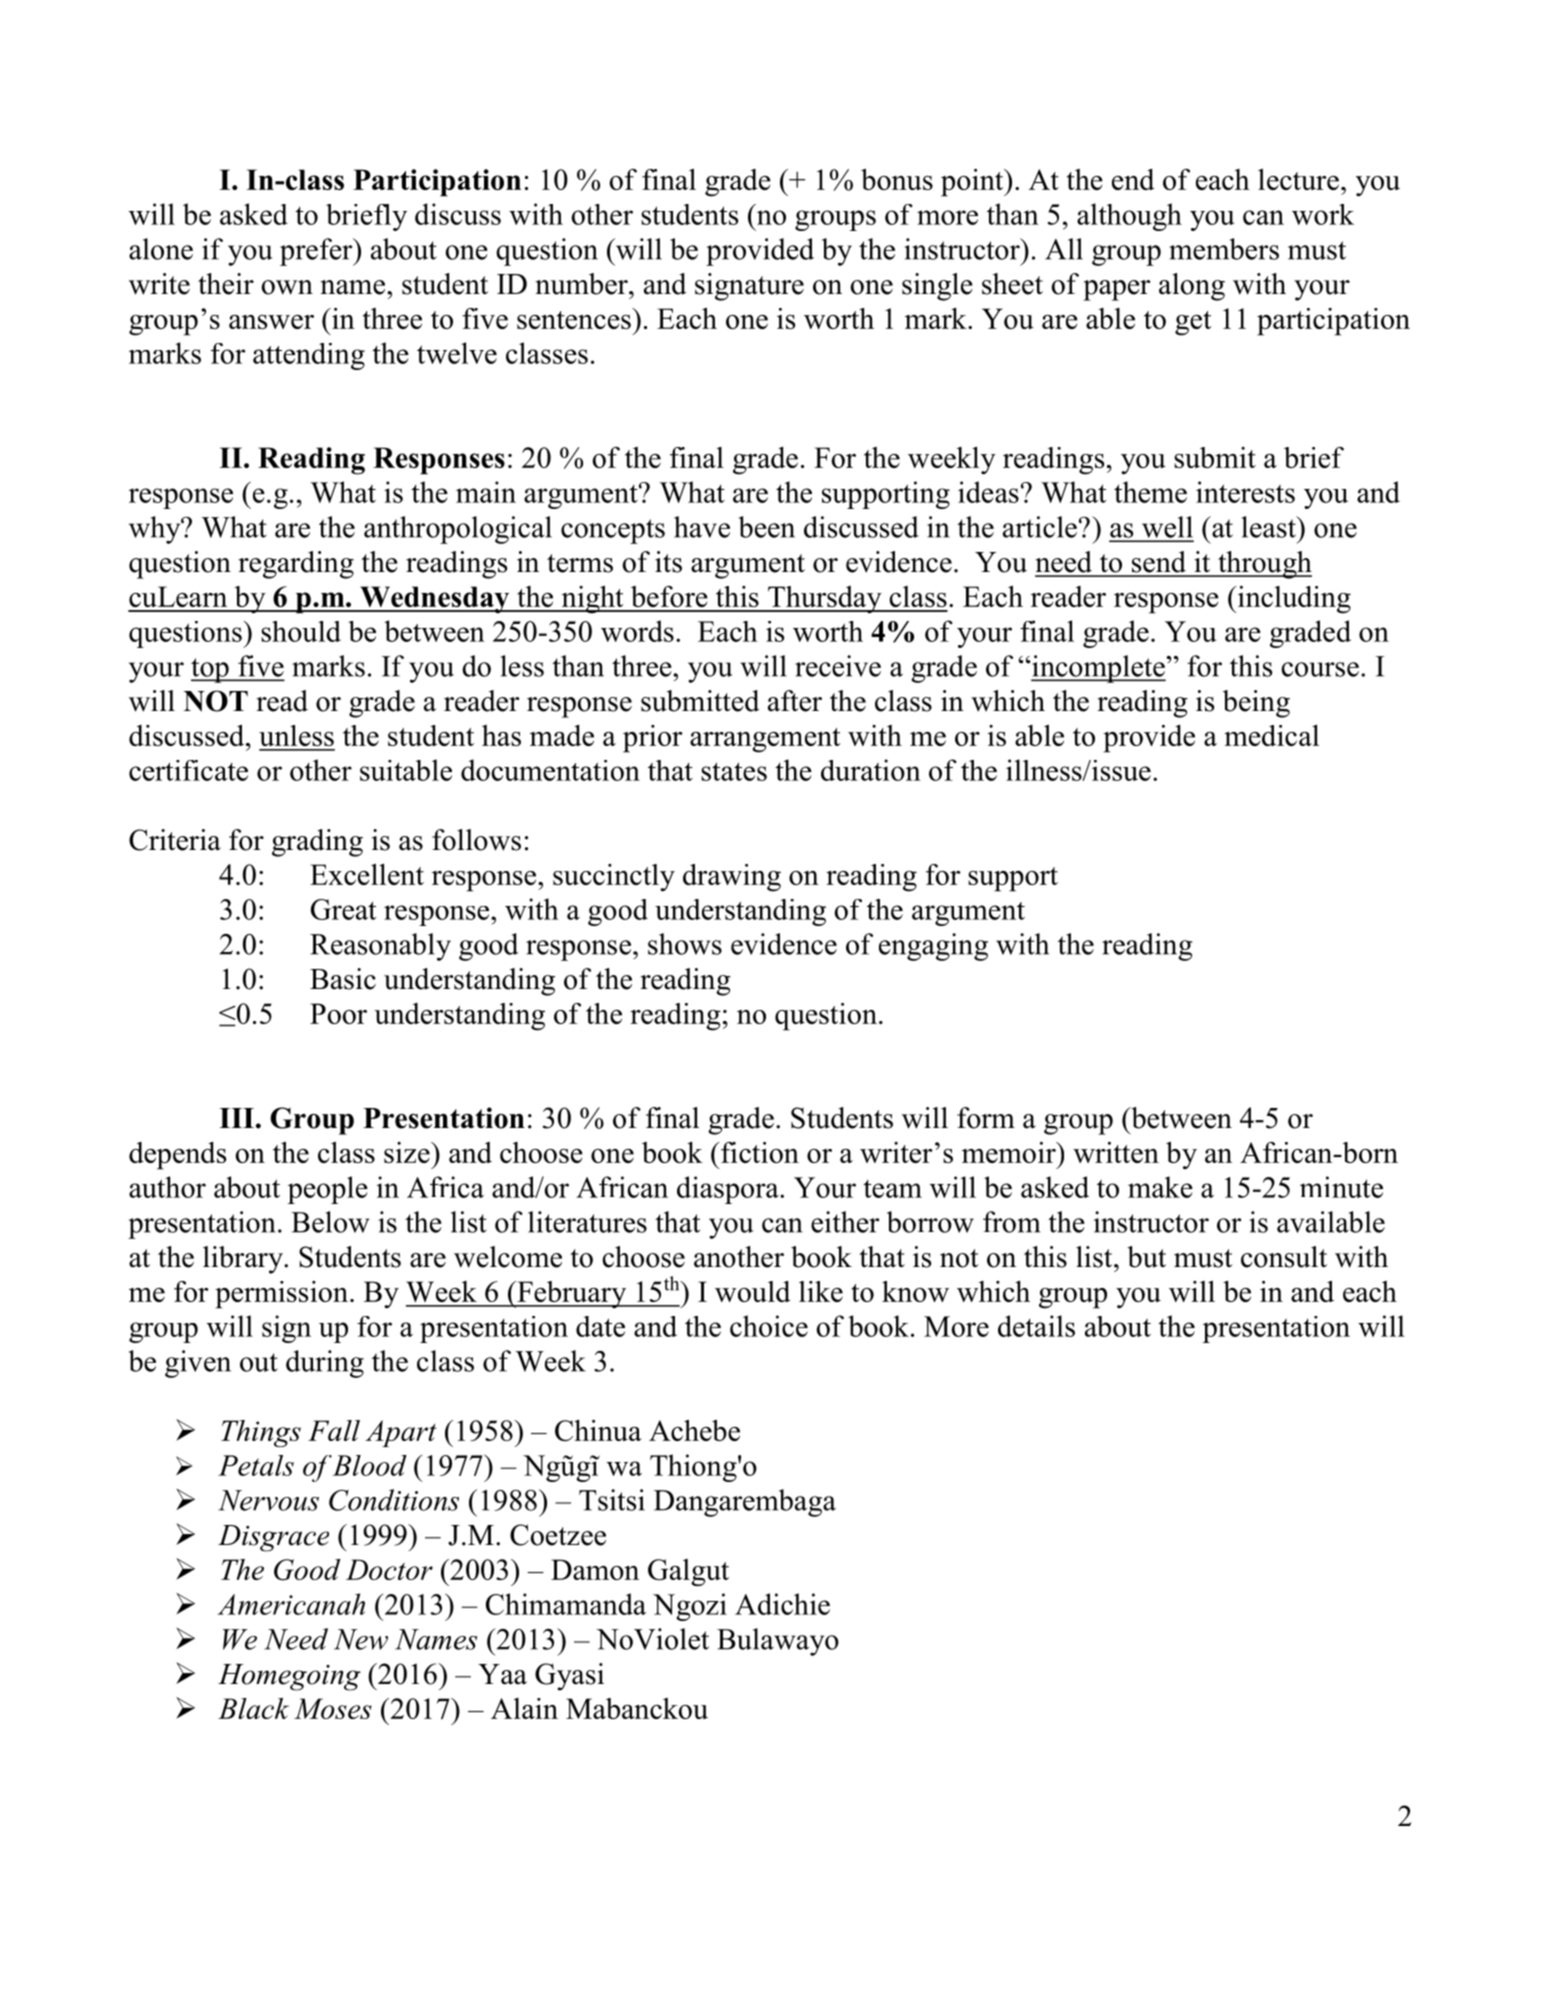 Image resolution: width=1541 pixels, height=1994 pixels. What do you see at coordinates (897, 179) in the screenshot?
I see `bonus` at bounding box center [897, 179].
